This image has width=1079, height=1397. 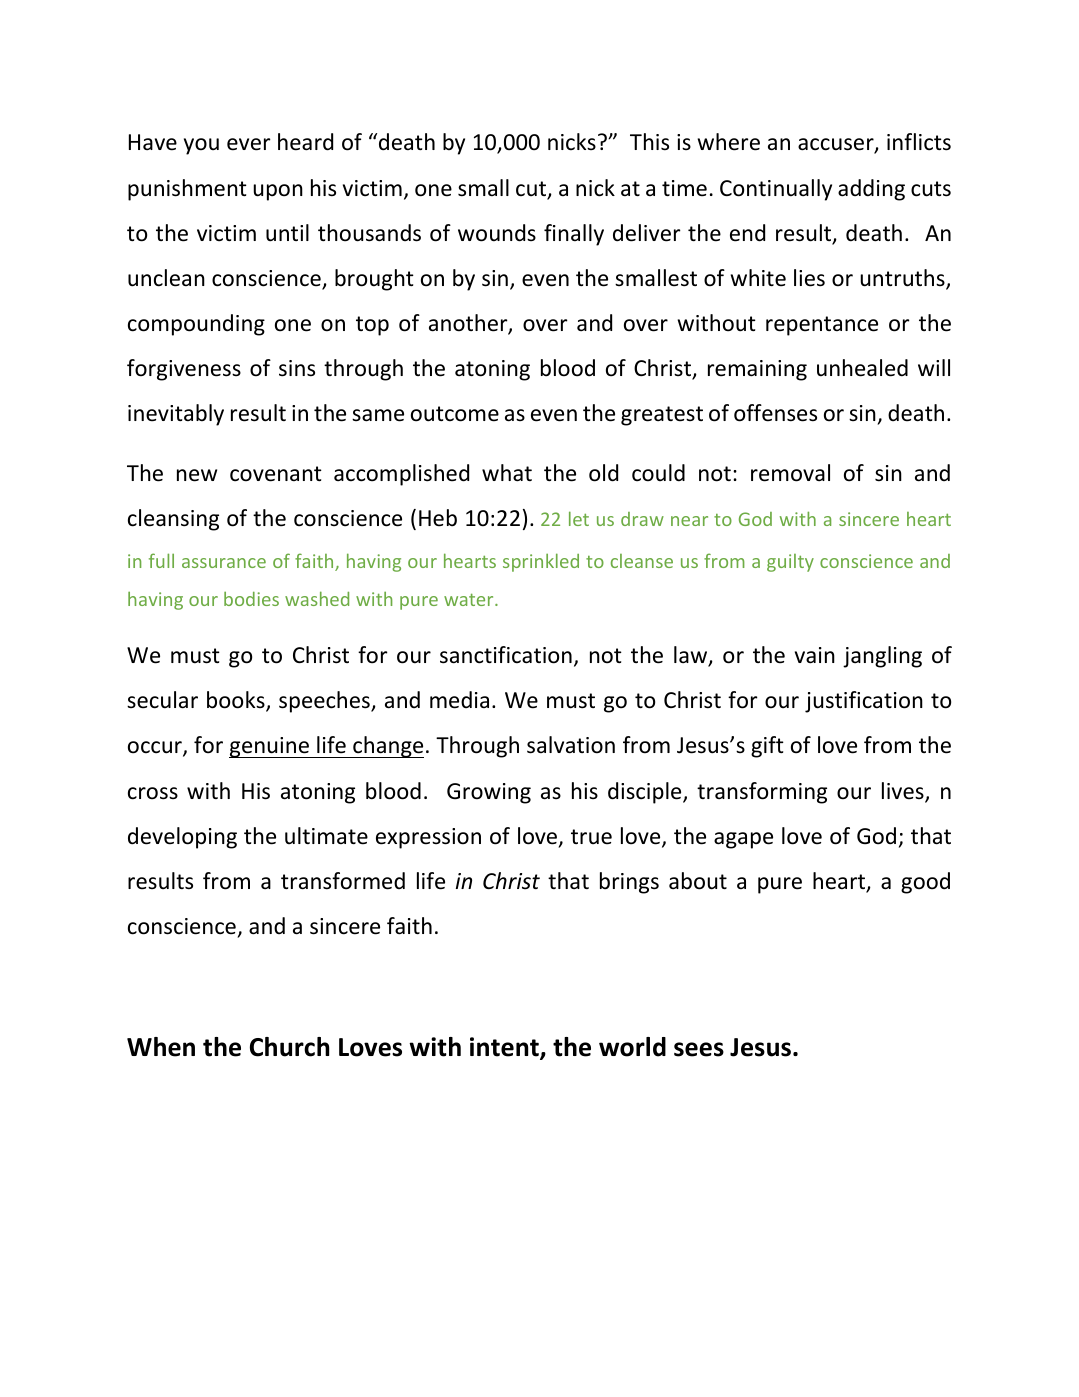 I want to click on guilty, so click(x=790, y=563).
